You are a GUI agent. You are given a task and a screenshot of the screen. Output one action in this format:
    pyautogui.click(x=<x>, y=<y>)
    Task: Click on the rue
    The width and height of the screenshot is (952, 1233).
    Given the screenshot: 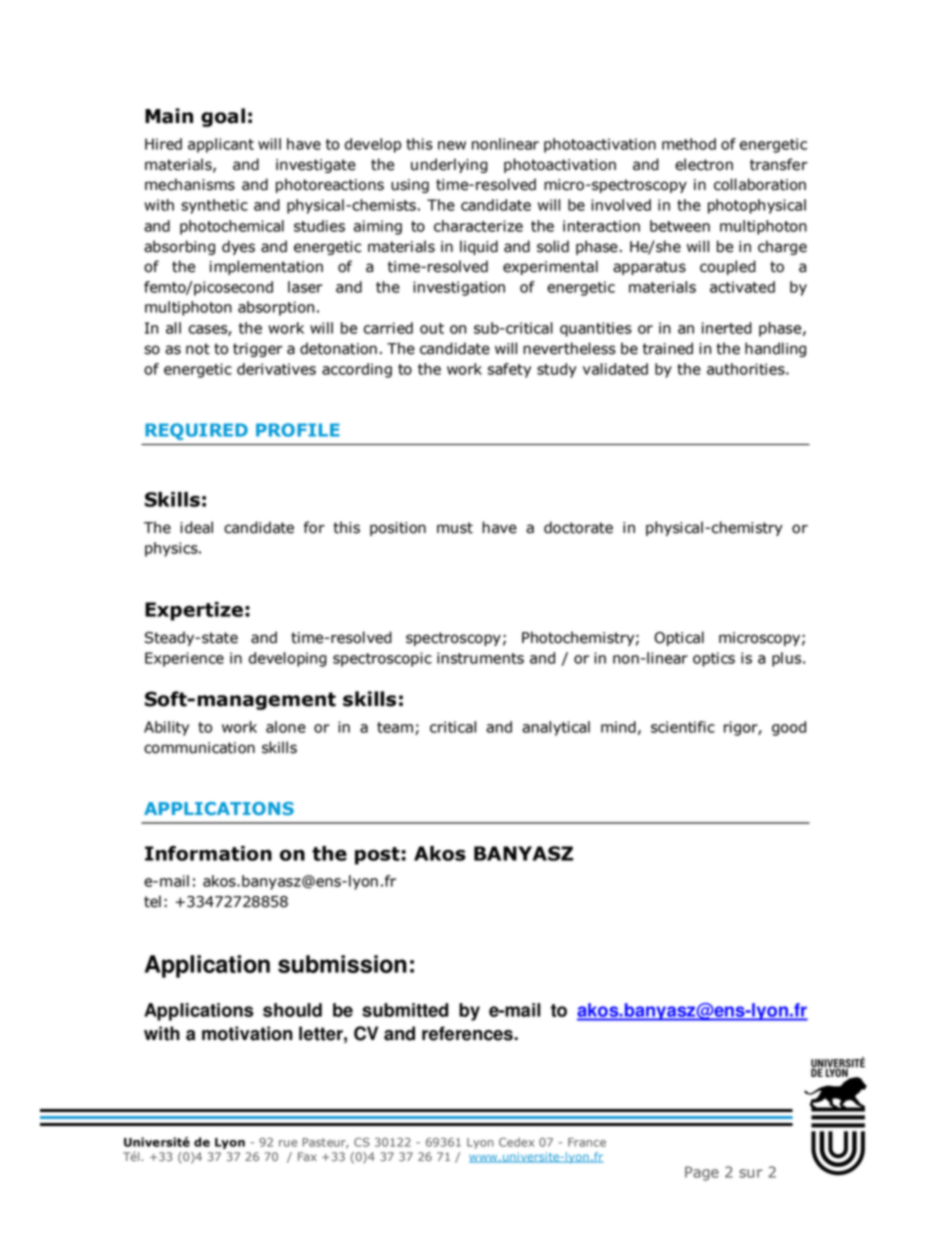 What is the action you would take?
    pyautogui.click(x=288, y=1143)
